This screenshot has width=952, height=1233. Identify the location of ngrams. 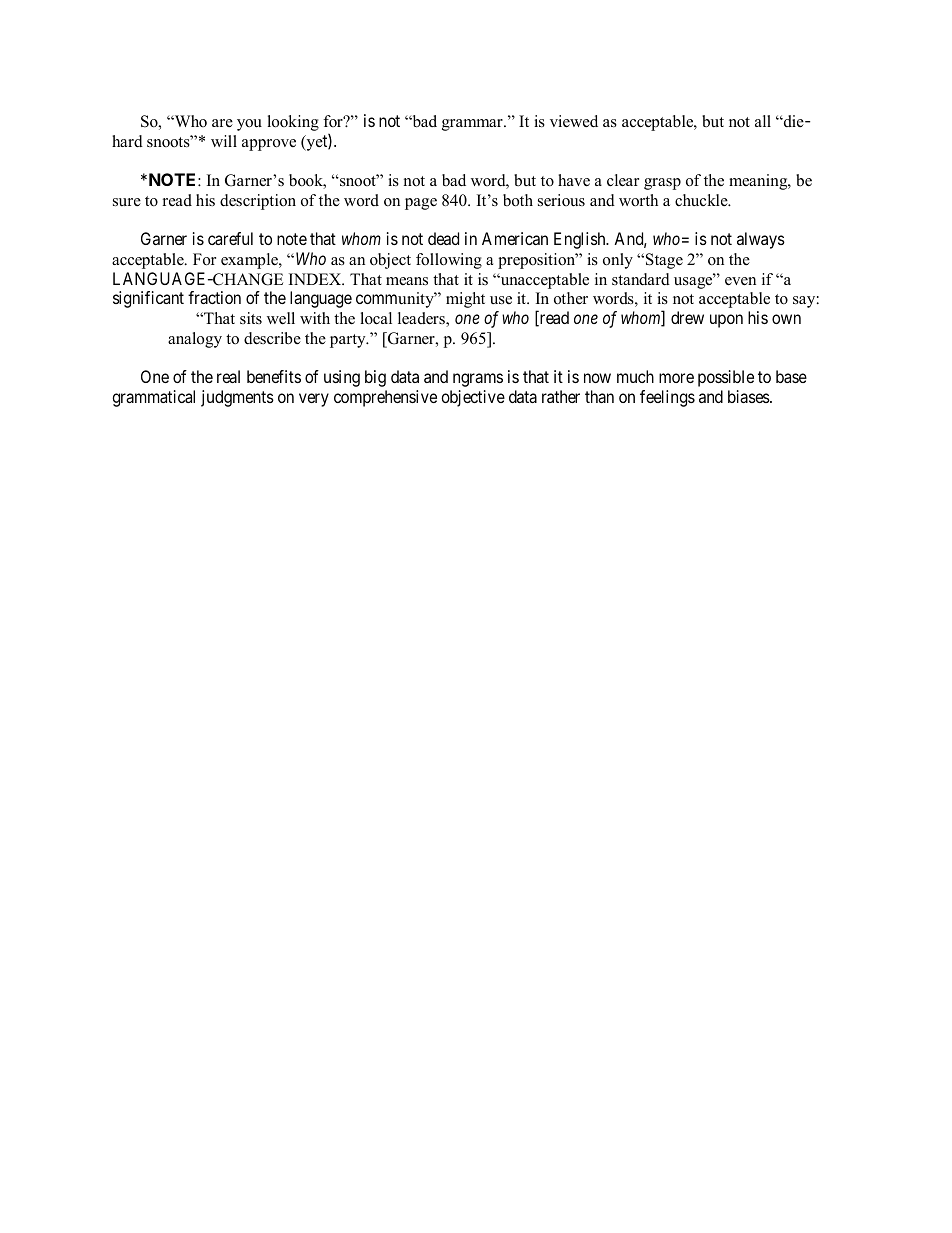
(478, 380).
